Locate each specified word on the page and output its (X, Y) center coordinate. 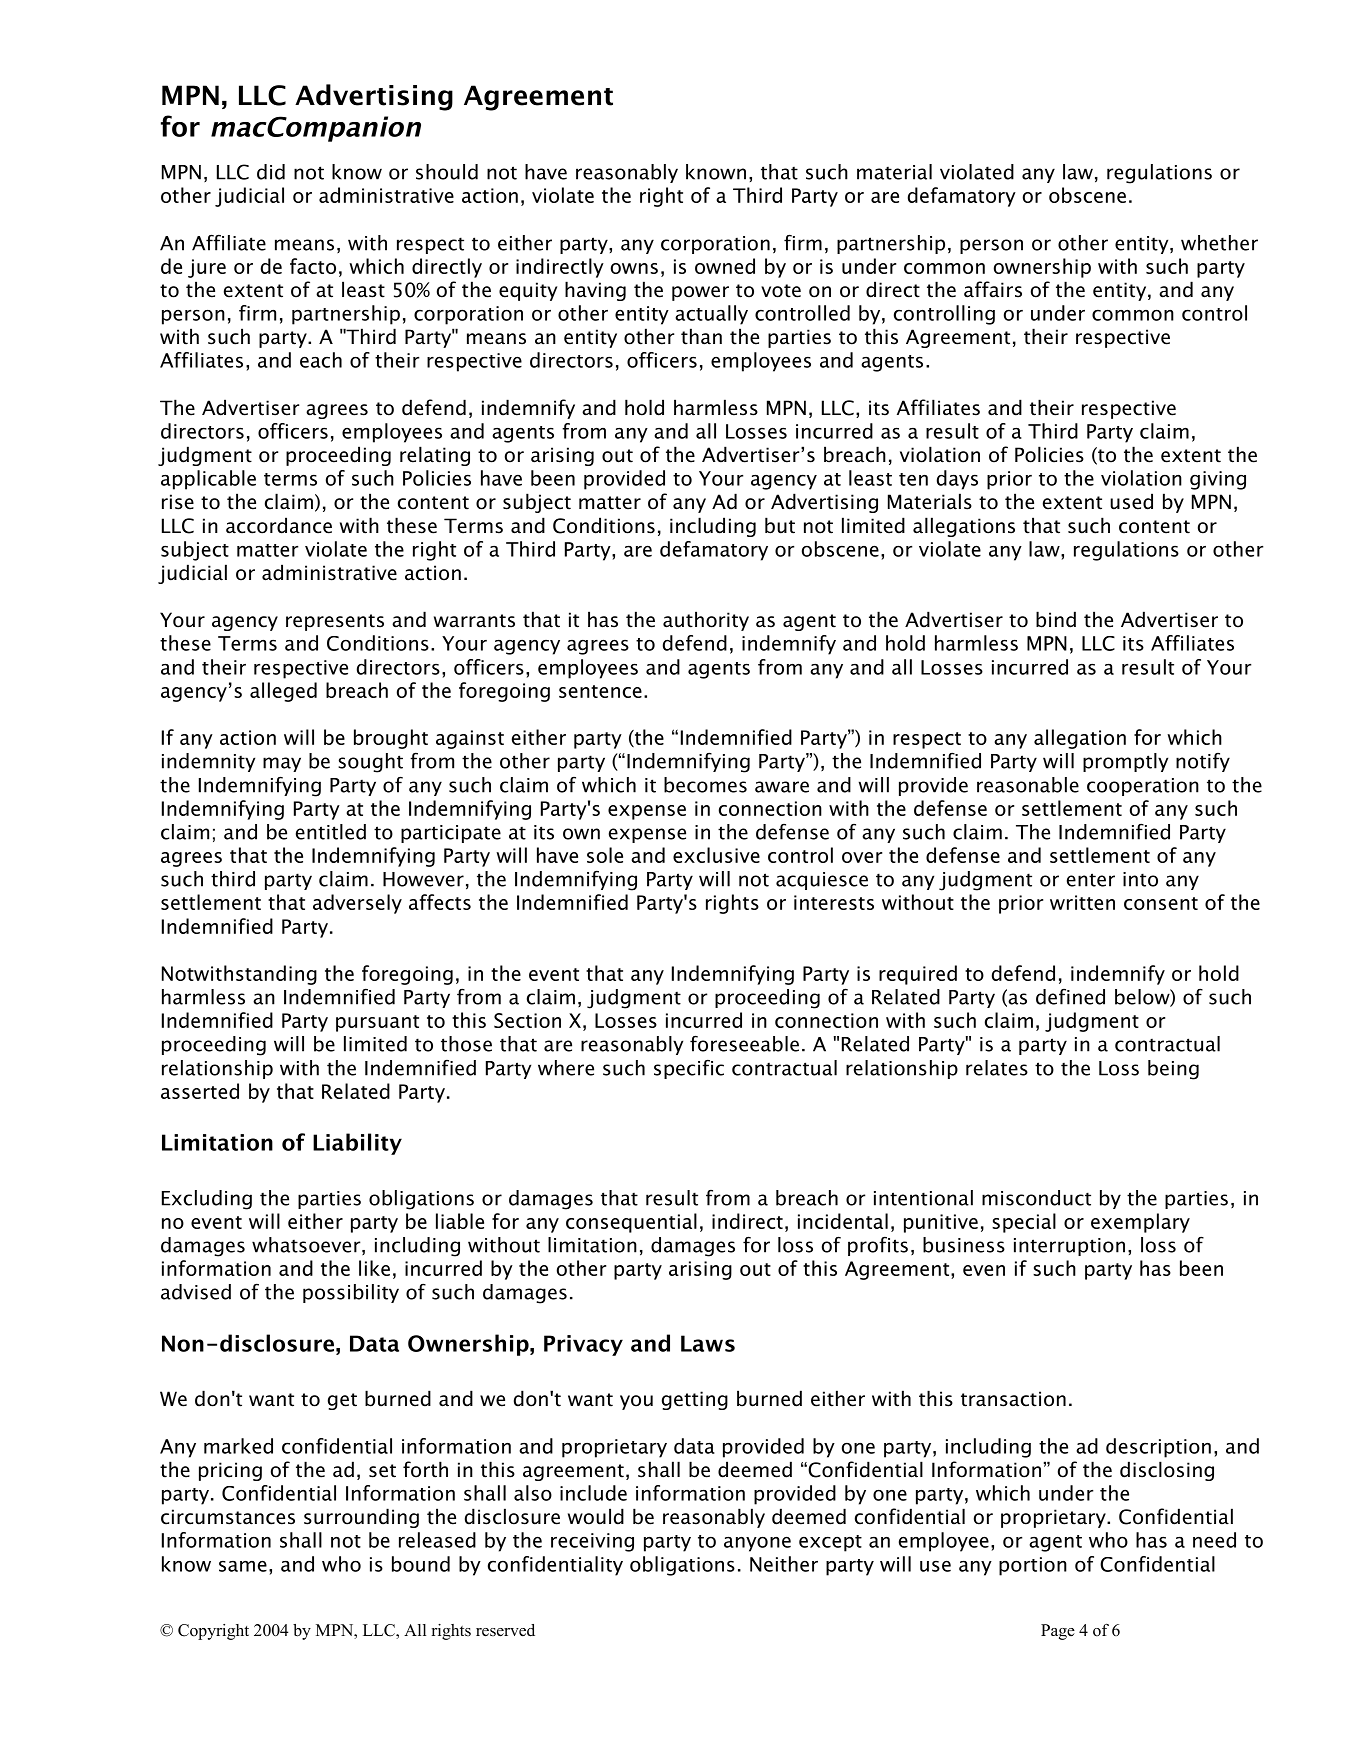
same (243, 1566)
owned (725, 266)
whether (1219, 243)
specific (689, 1069)
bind (1056, 619)
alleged (283, 692)
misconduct (1036, 1198)
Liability (357, 1144)
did (271, 172)
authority (706, 621)
